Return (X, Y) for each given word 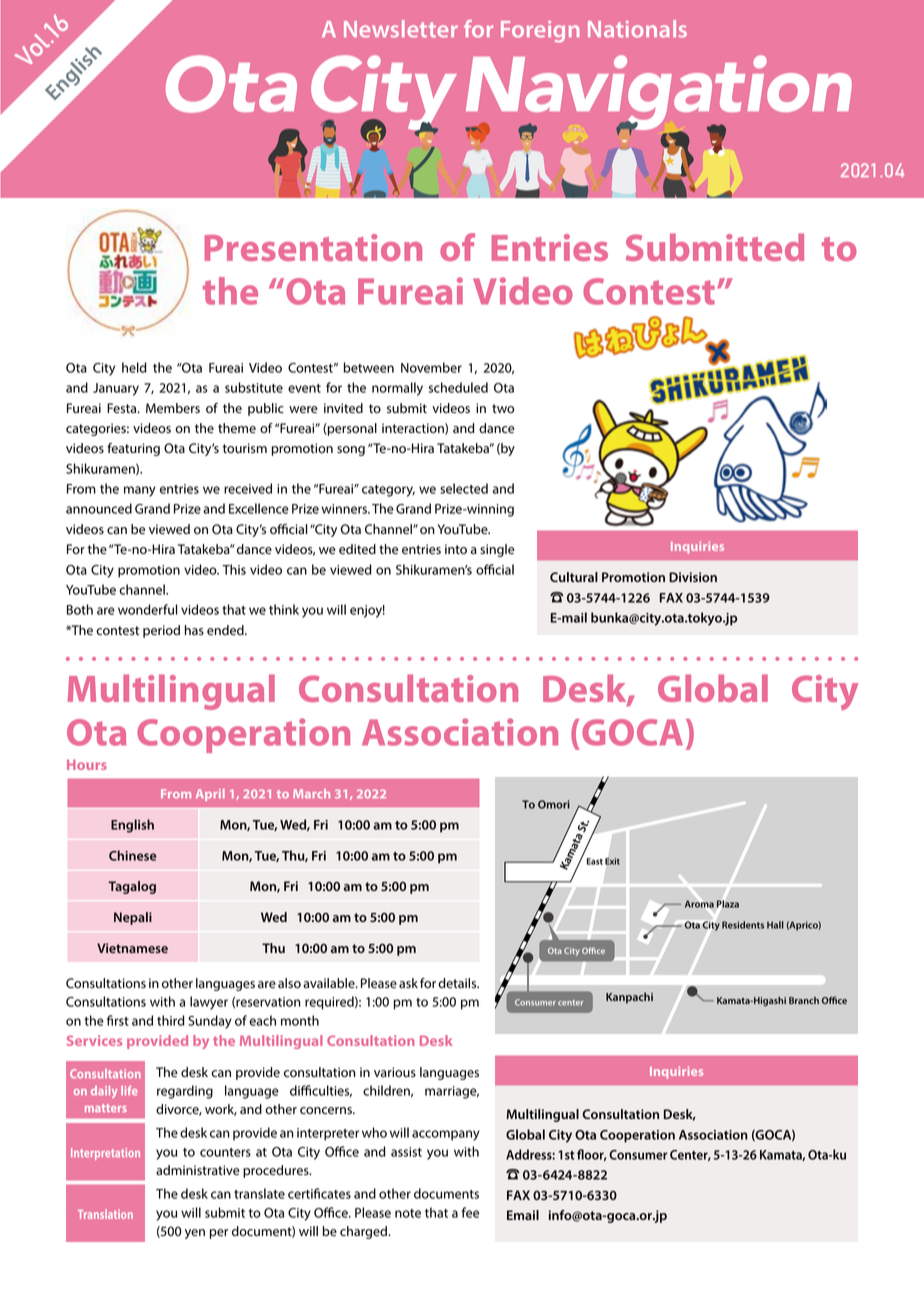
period (161, 631)
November (431, 367)
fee (470, 1212)
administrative (198, 1170)
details (458, 983)
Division (693, 577)
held (134, 367)
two (503, 408)
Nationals (637, 29)
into (456, 549)
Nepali (133, 918)
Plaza (728, 904)
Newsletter (401, 29)
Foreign (540, 32)
